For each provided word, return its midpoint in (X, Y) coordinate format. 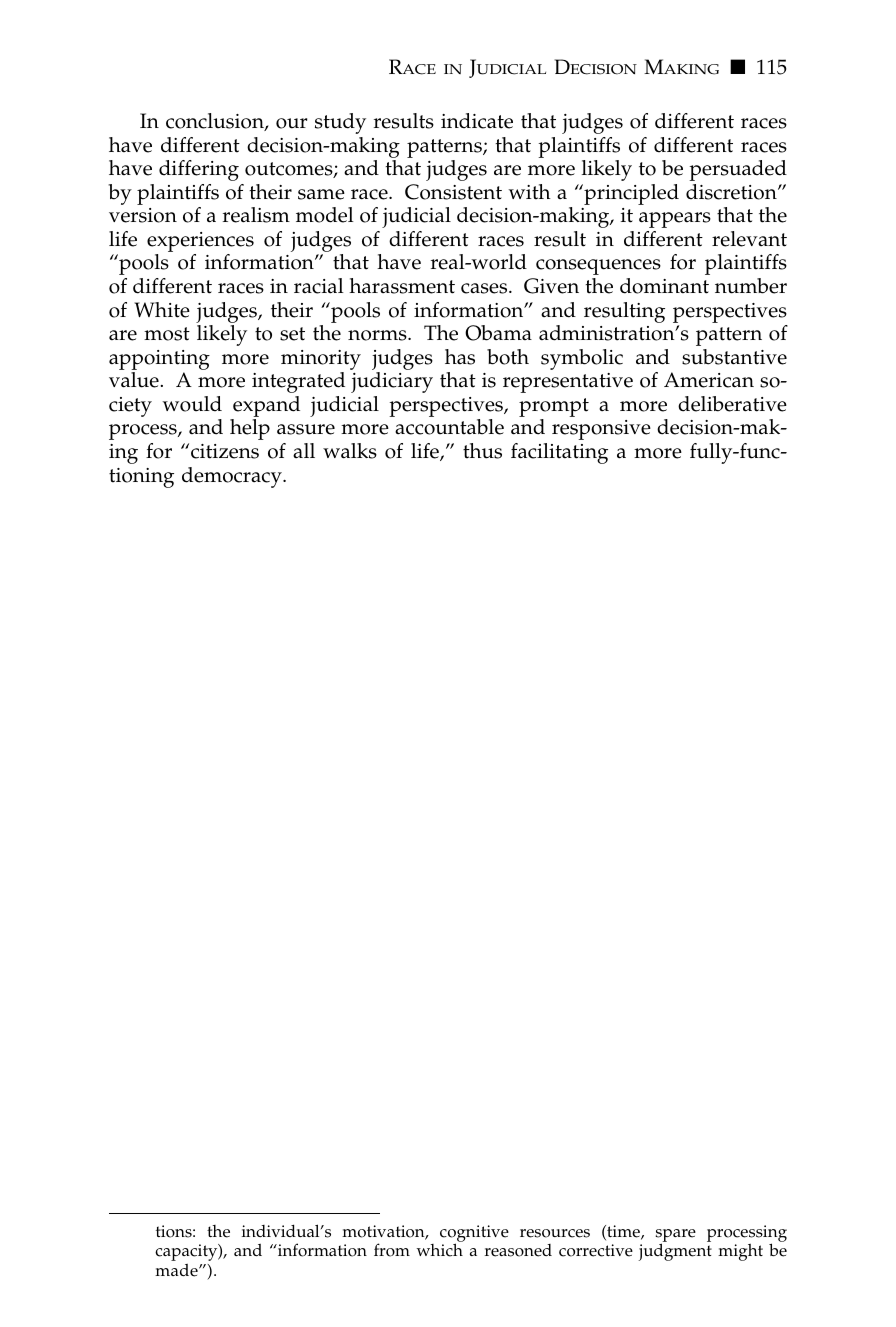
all (304, 450)
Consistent (453, 192)
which (440, 1250)
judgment (675, 1252)
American (709, 380)
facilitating (559, 453)
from (392, 1250)
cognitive (474, 1235)
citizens (225, 451)
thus (482, 451)
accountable (449, 427)
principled (630, 194)
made (177, 1270)
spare (675, 1236)
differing (199, 170)
